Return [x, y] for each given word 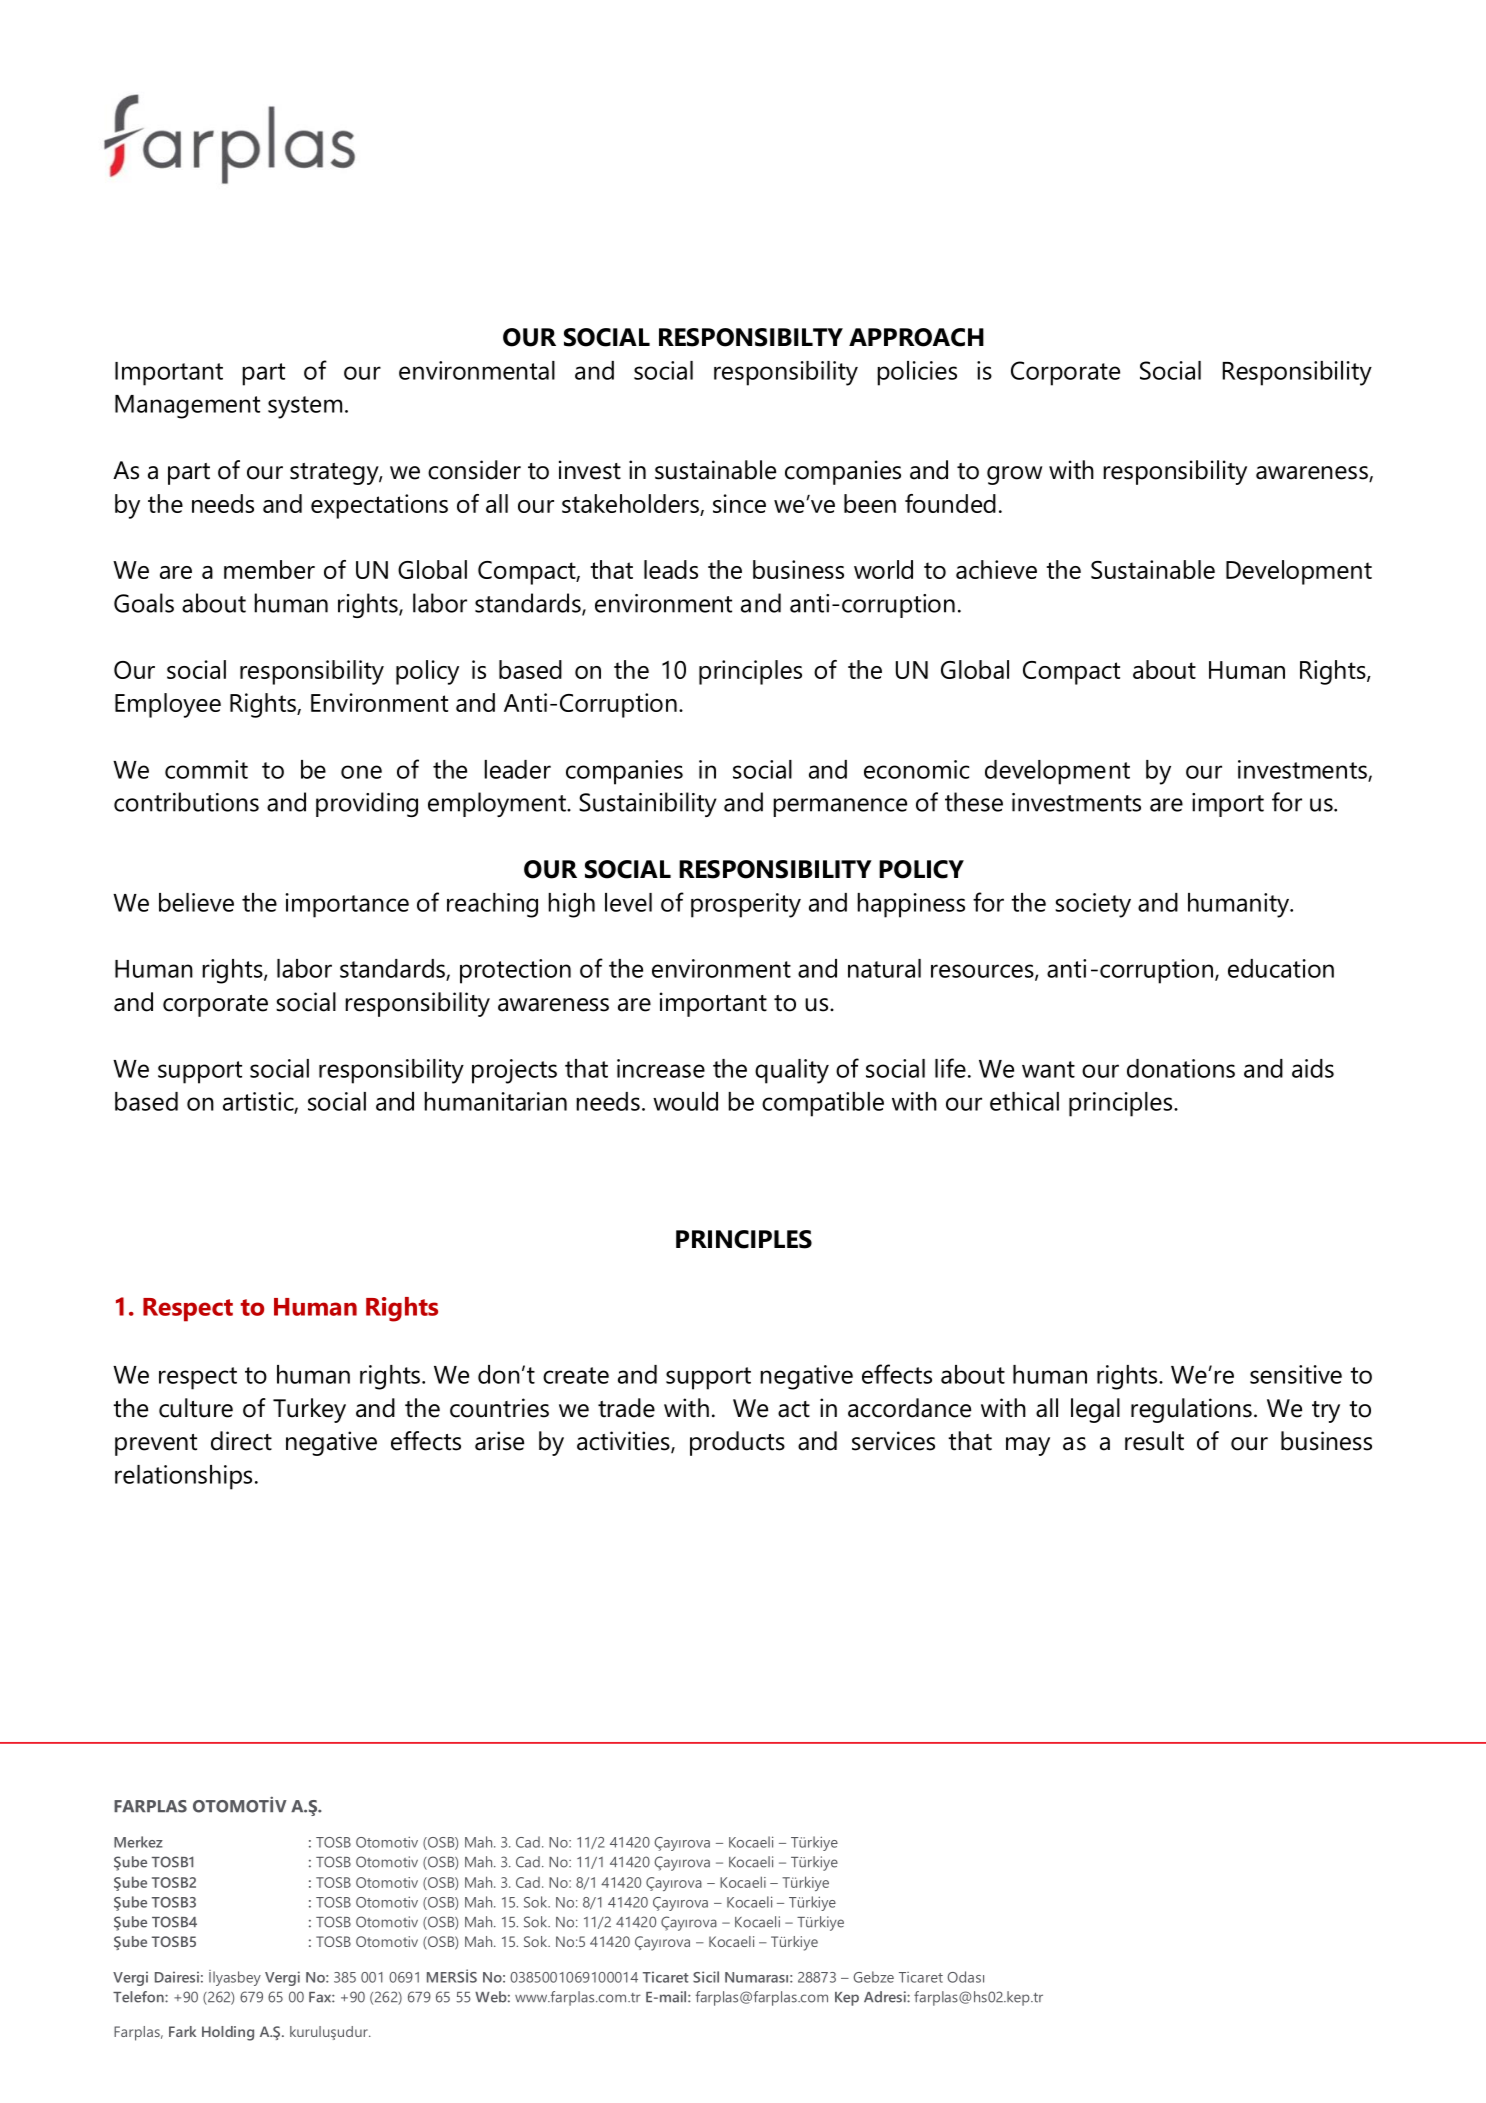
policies [917, 373]
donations [1181, 1068]
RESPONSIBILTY [751, 337]
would [685, 1101]
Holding [228, 2033]
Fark [182, 2031]
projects [514, 1071]
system [305, 407]
